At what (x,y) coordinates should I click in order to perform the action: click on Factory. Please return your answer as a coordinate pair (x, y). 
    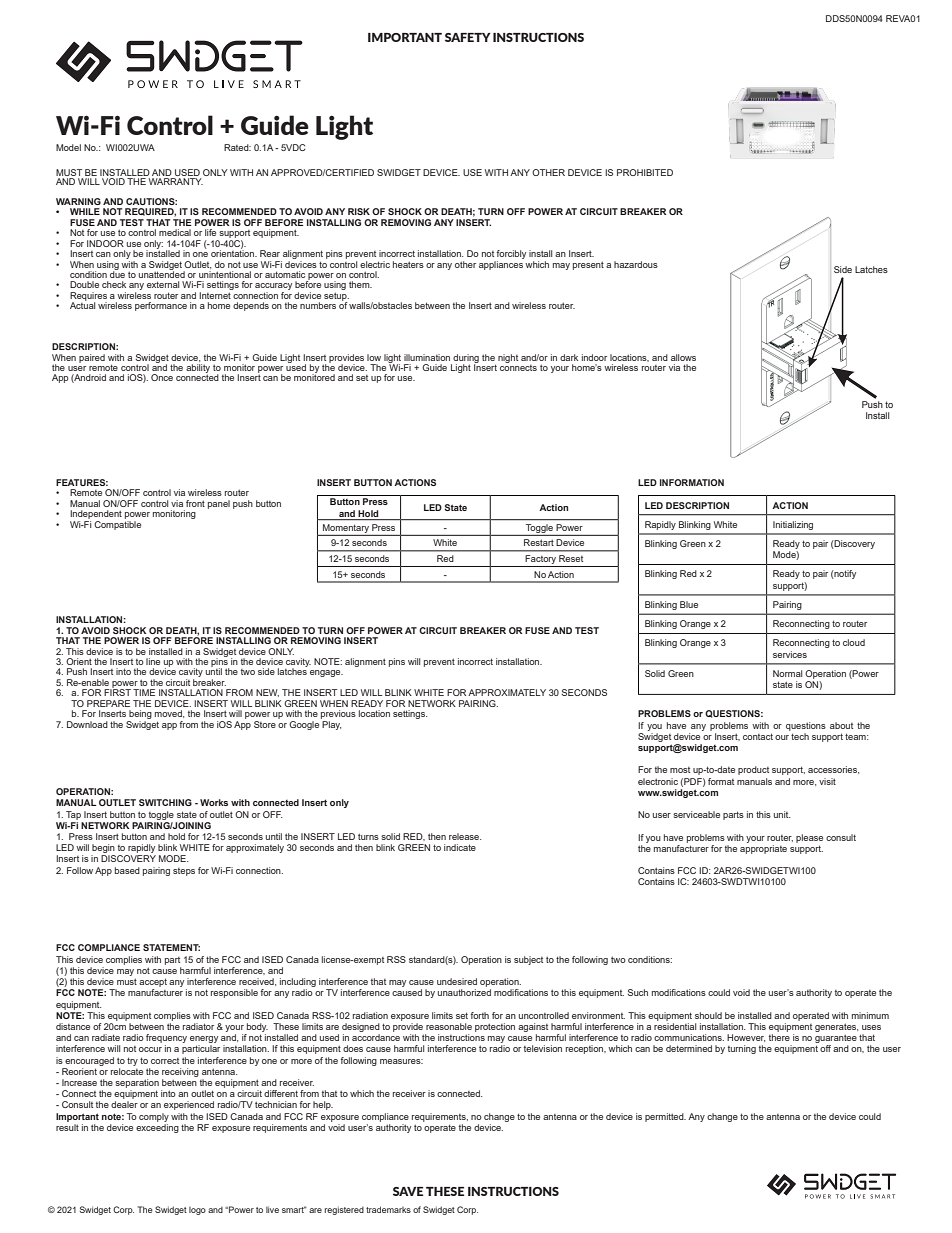
    Looking at the image, I should click on (541, 559).
